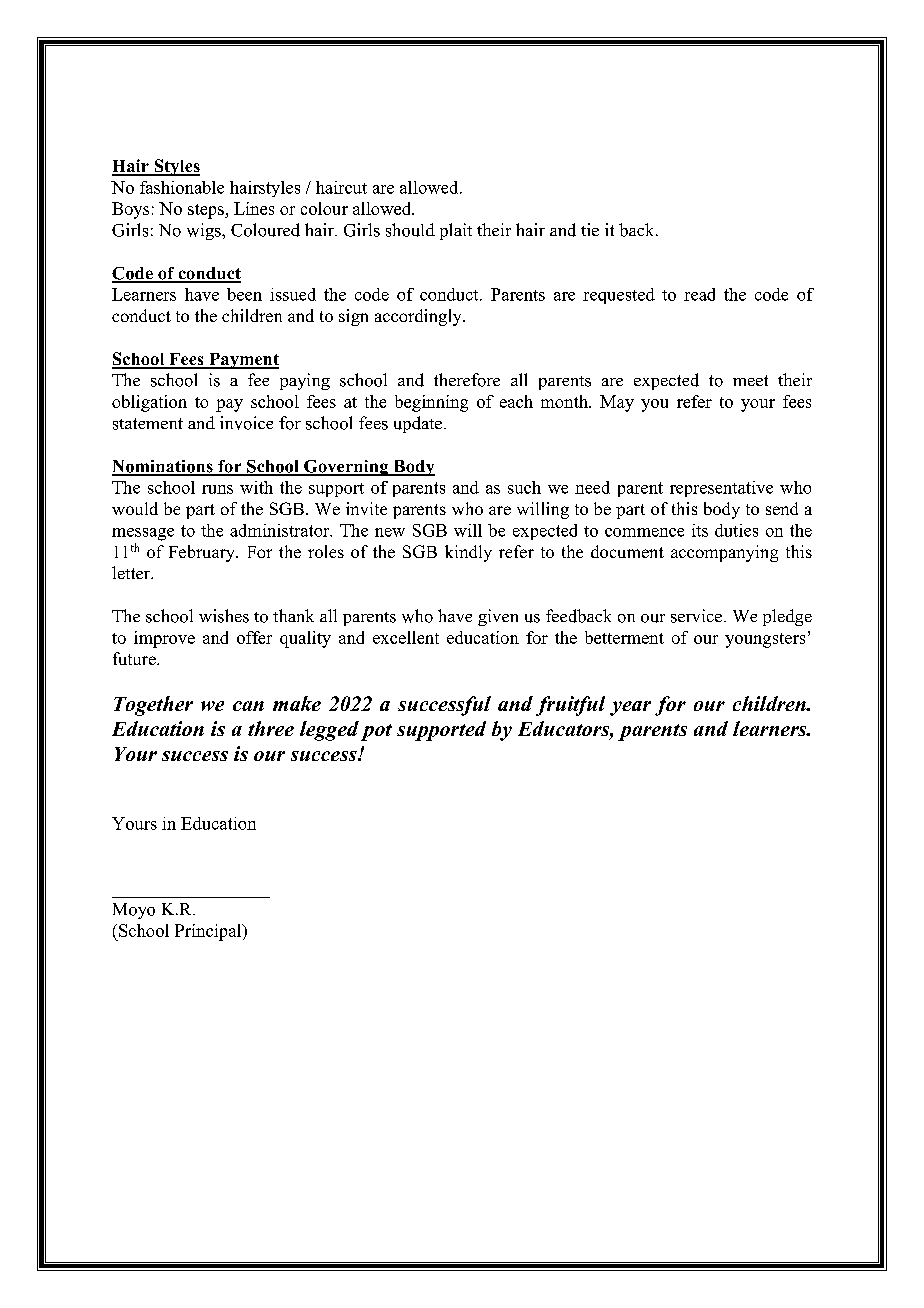  I want to click on plait, so click(456, 231).
